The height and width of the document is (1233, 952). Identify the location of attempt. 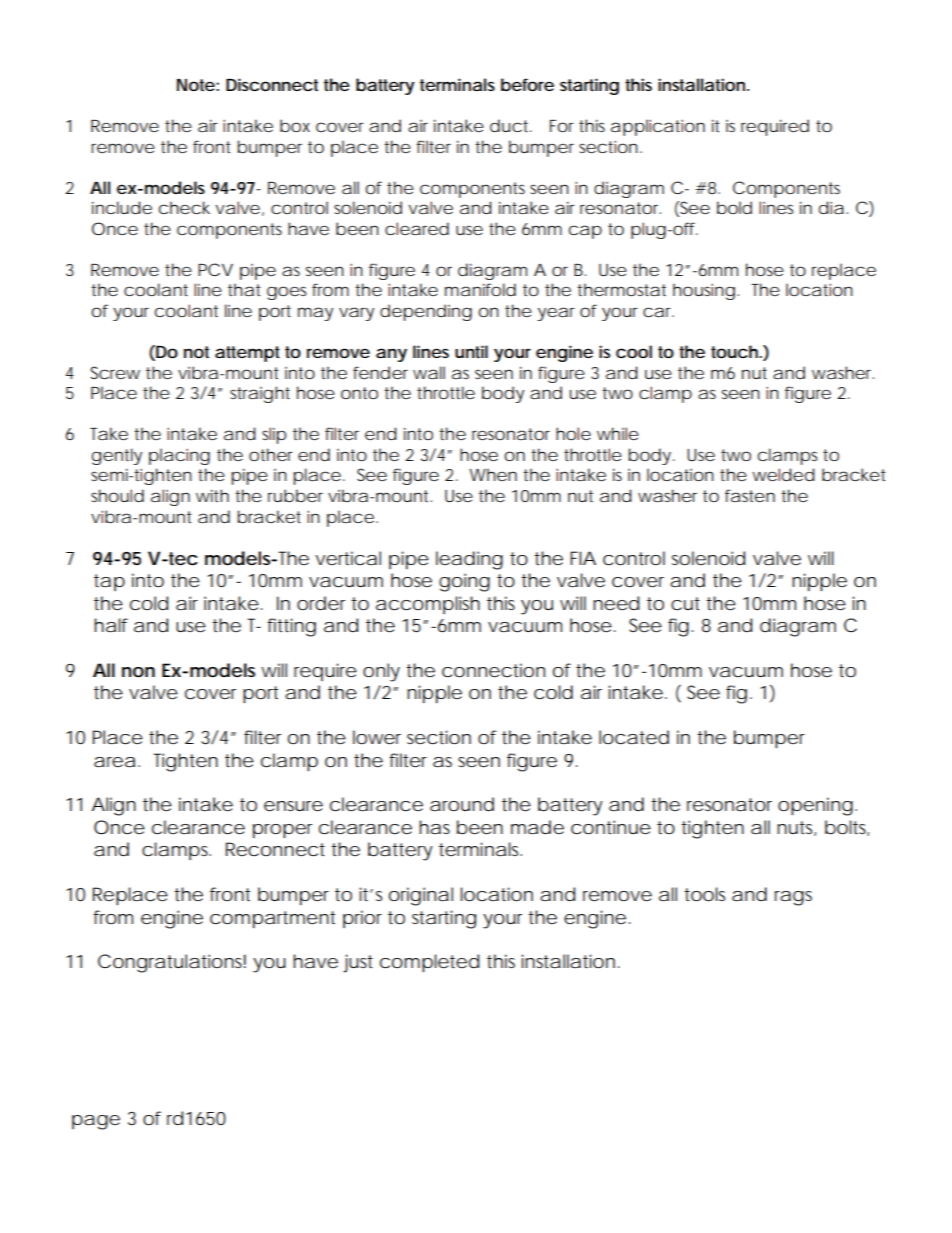
(247, 354).
